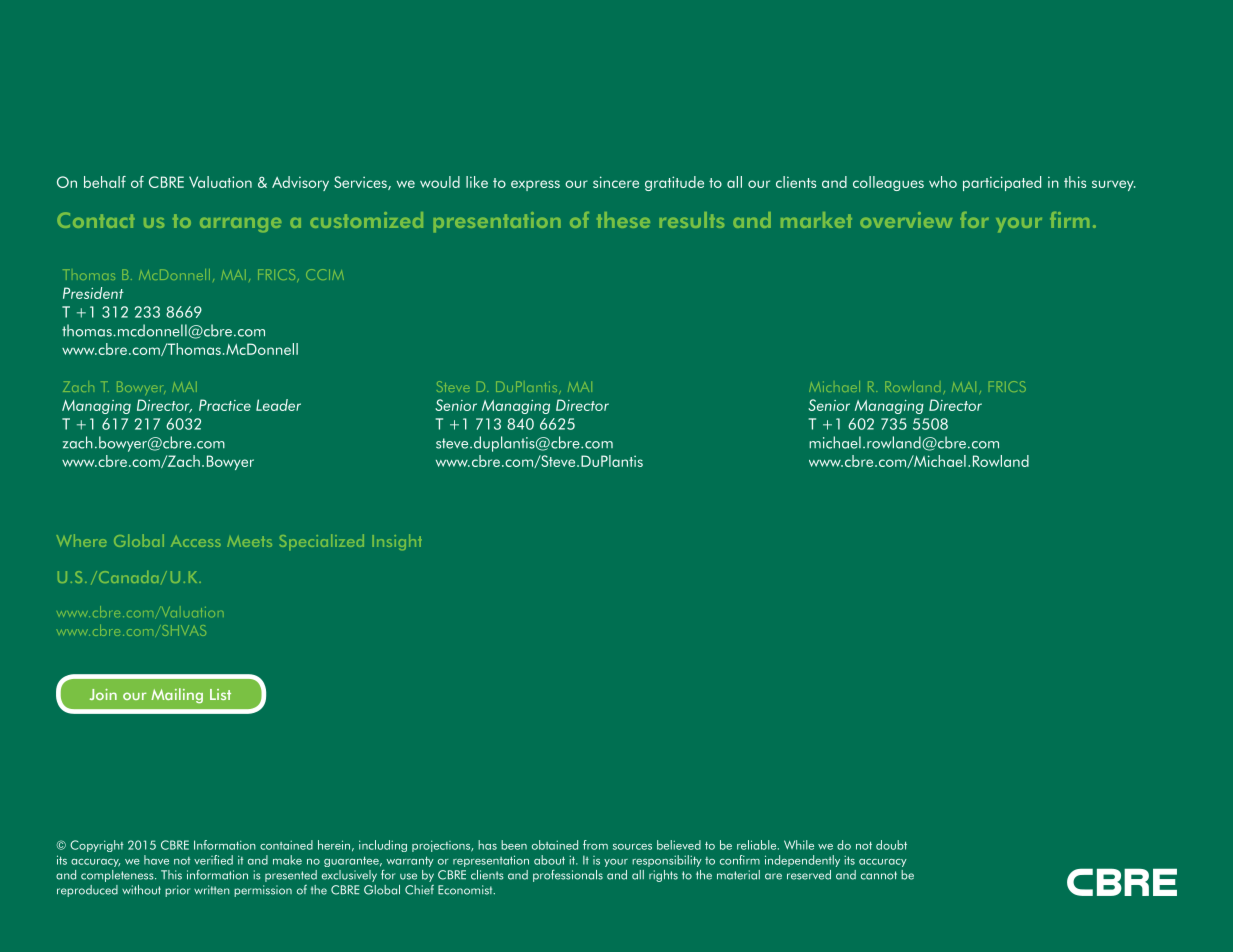 Image resolution: width=1233 pixels, height=952 pixels. Describe the element at coordinates (692, 220) in the document. I see `results` at that location.
